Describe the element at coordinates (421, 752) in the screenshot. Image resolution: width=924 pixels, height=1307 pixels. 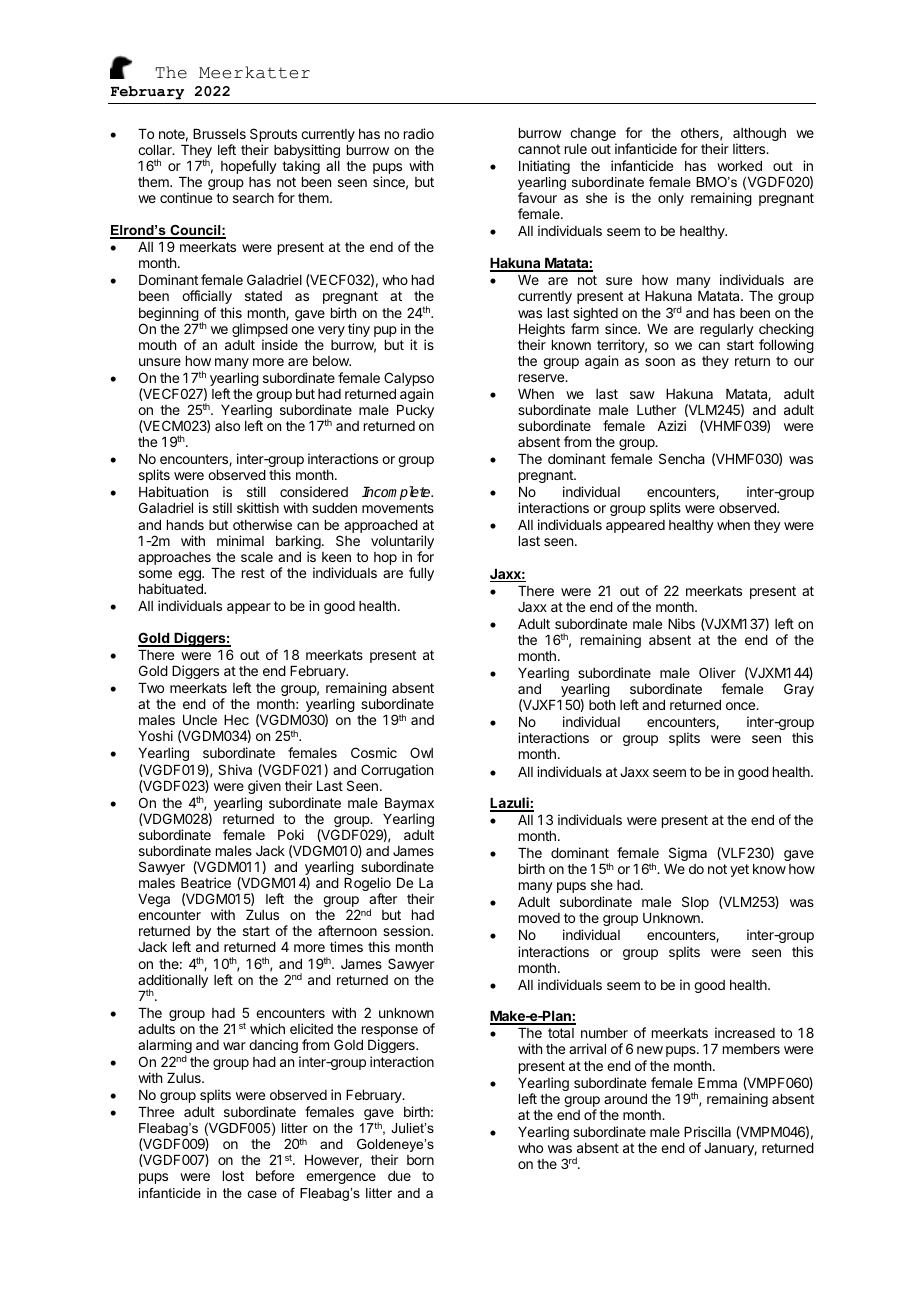
I see `Owl` at that location.
